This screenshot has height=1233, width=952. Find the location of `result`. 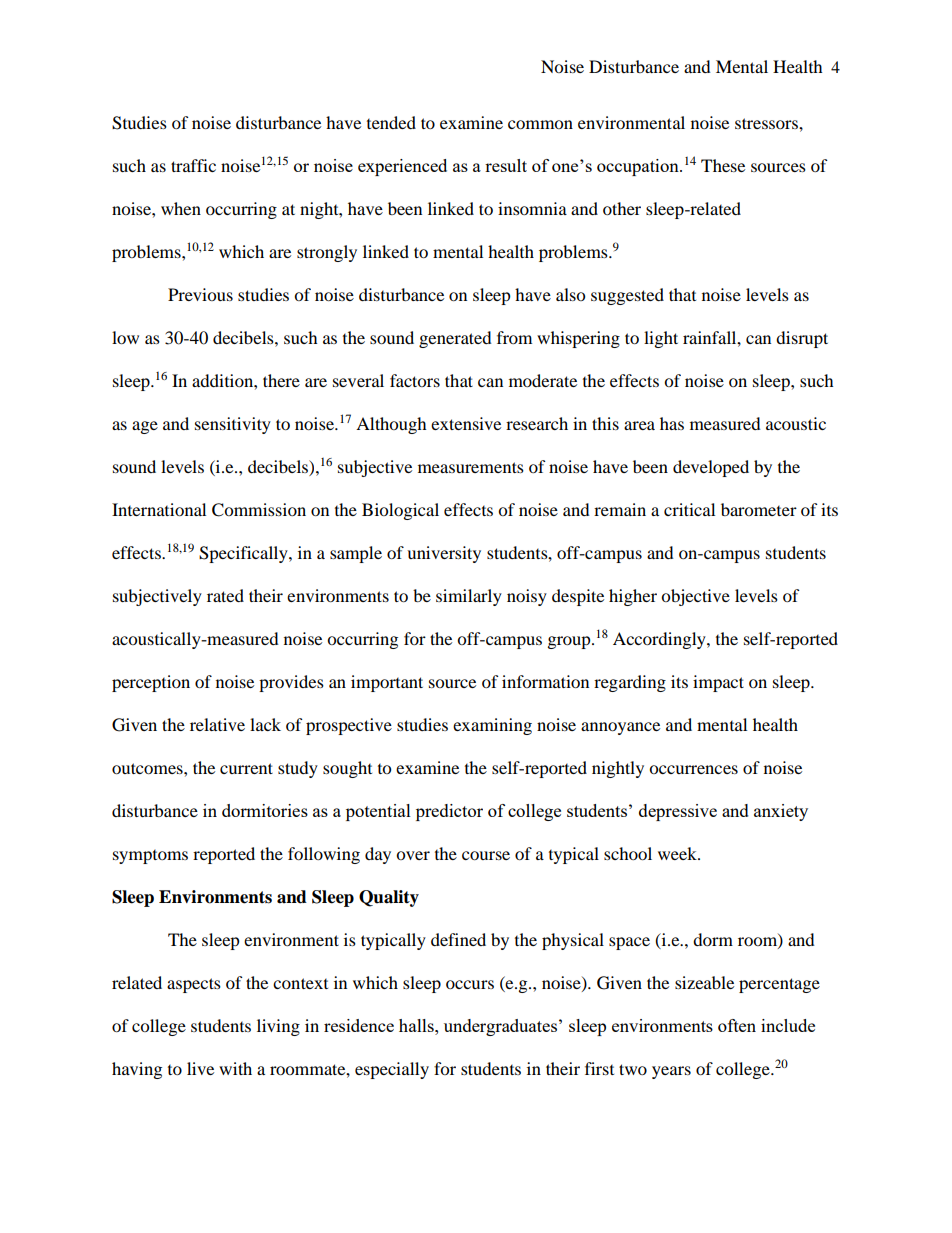

result is located at coordinates (506, 165).
